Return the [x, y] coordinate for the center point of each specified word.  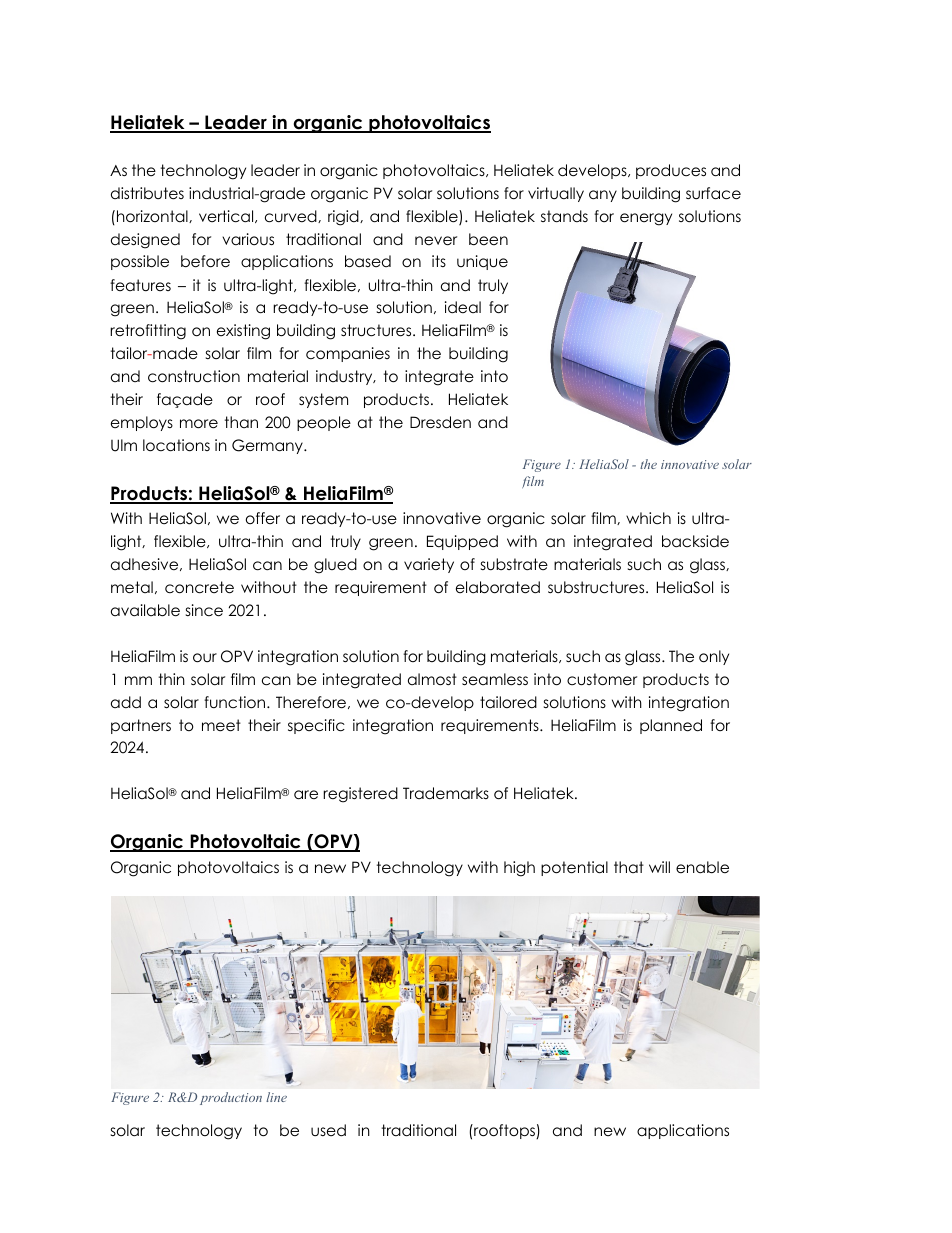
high [519, 869]
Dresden [440, 422]
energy [646, 219]
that [629, 867]
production [231, 1098]
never [436, 241]
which [648, 518]
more [199, 424]
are [306, 795]
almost [432, 679]
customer [602, 679]
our [205, 658]
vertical [227, 216]
